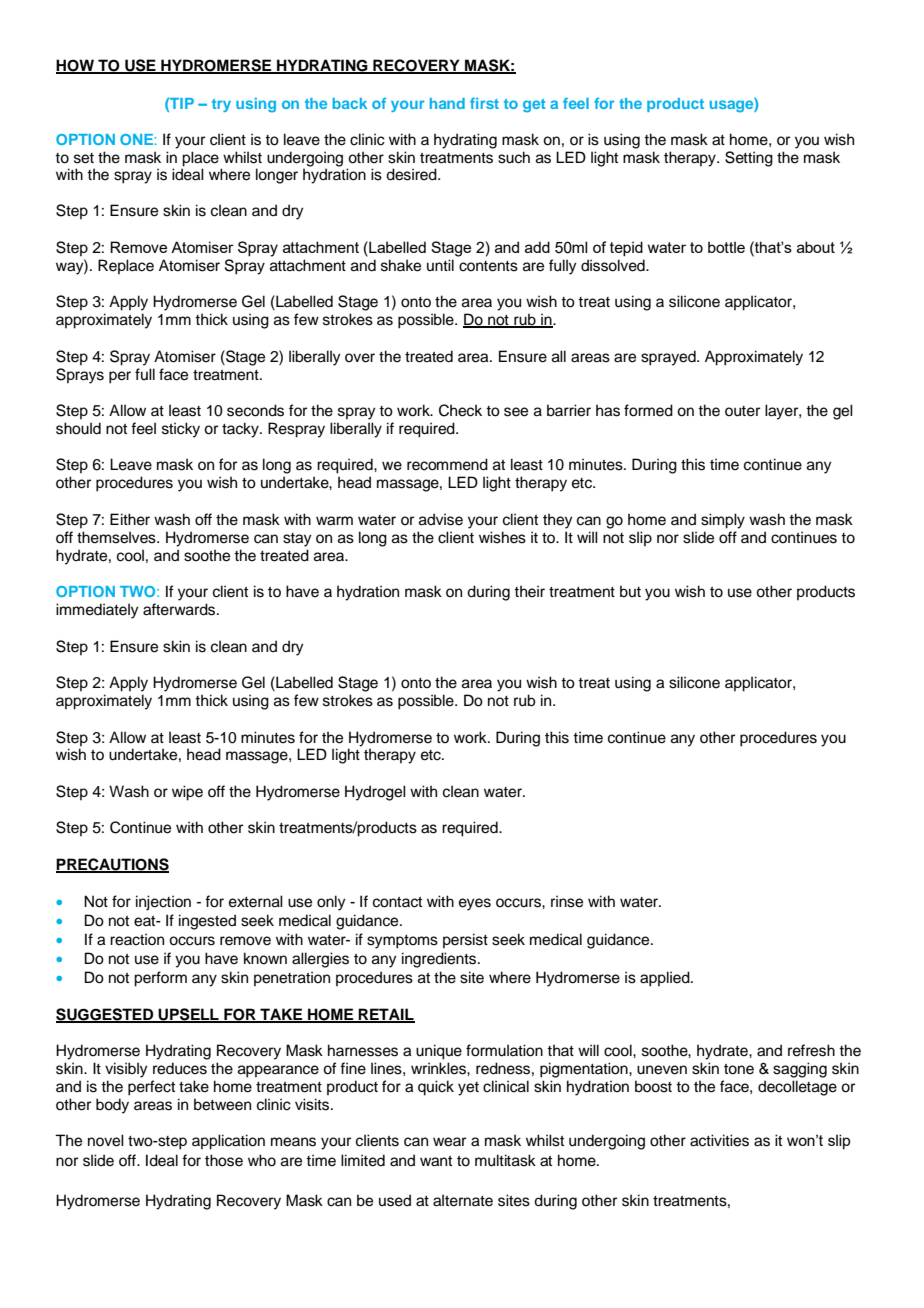 This screenshot has height=1308, width=924. I want to click on those, so click(224, 1160).
